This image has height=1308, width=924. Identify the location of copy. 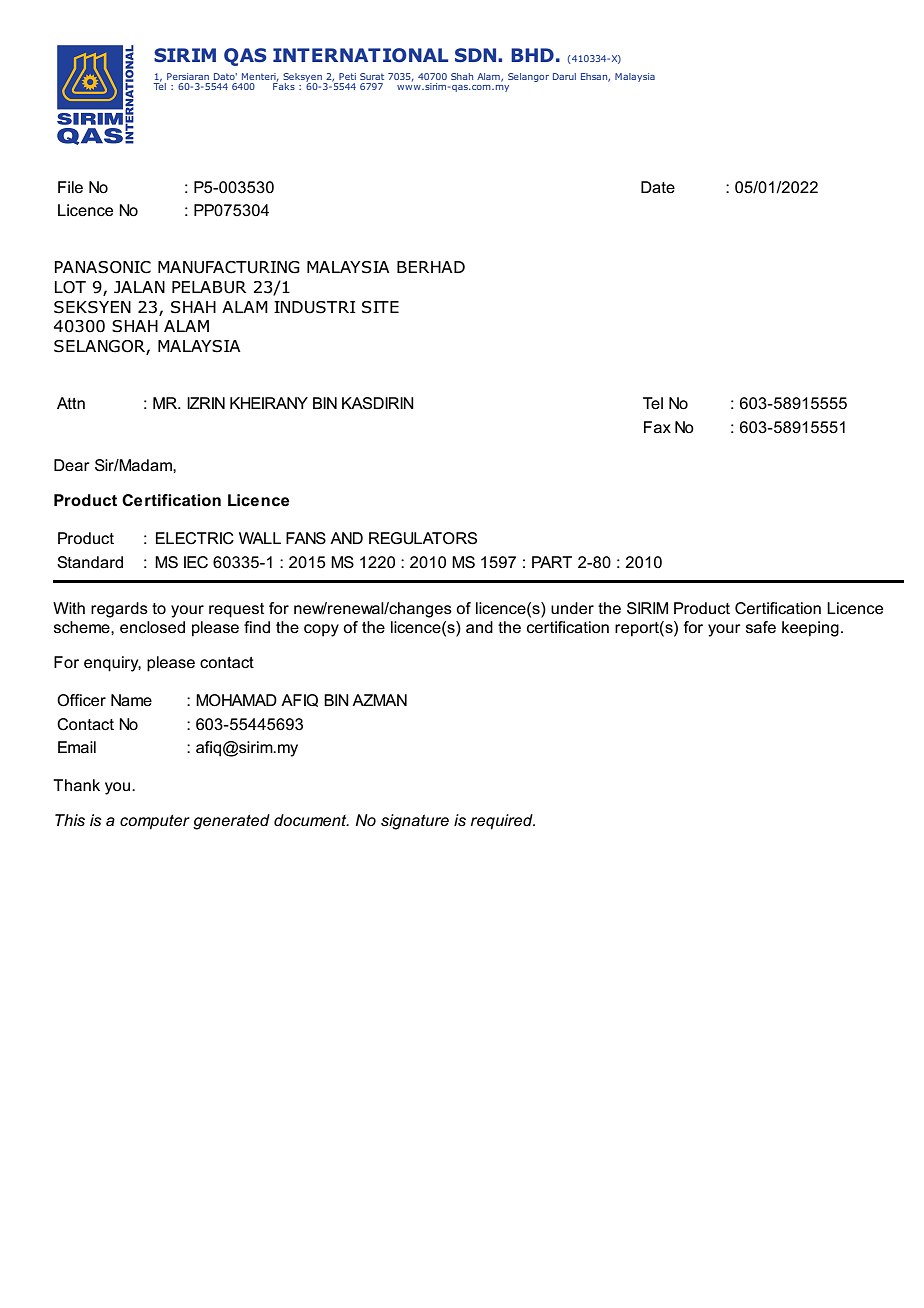
(321, 630).
